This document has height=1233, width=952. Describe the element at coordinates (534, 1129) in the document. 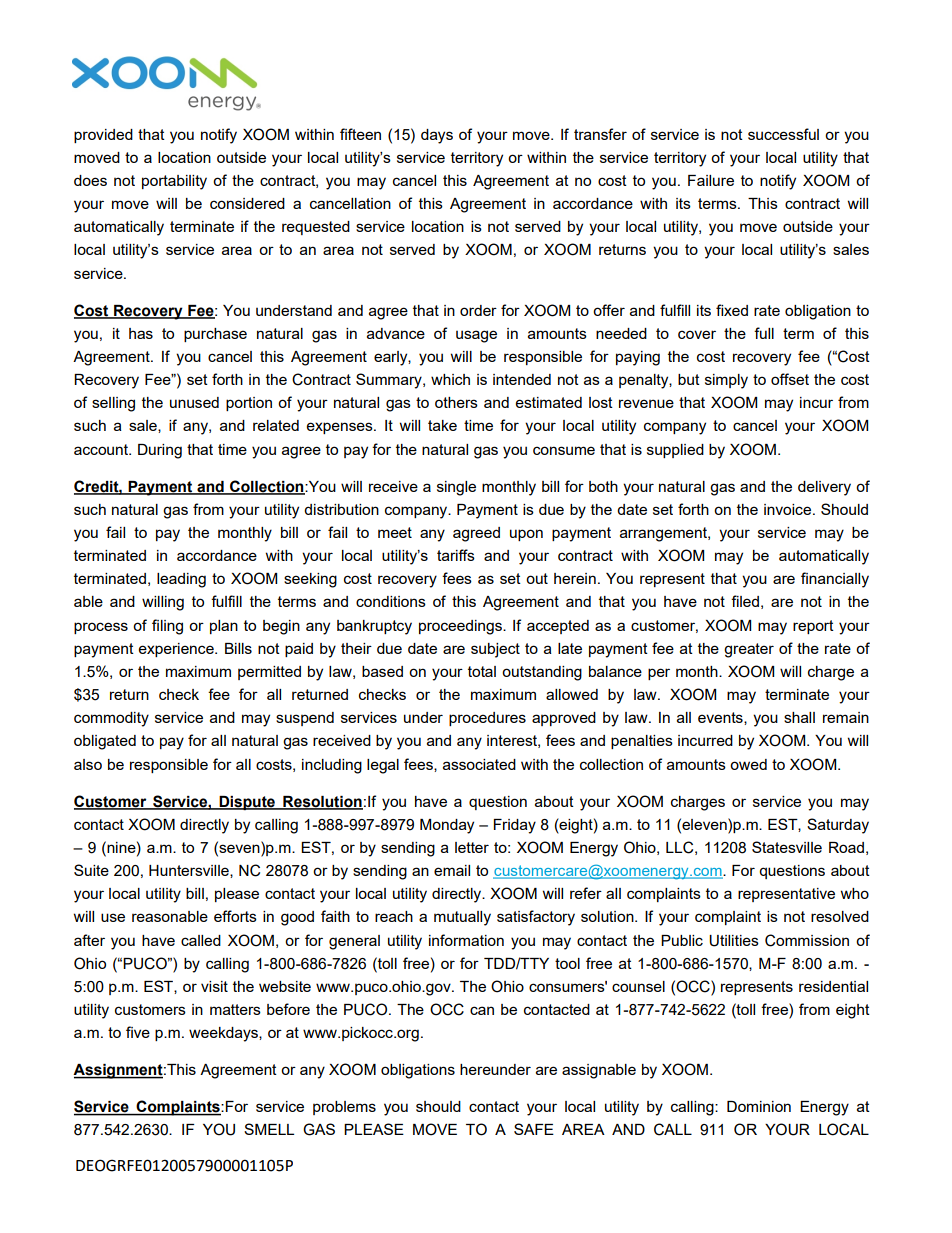

I see `SAFE` at that location.
